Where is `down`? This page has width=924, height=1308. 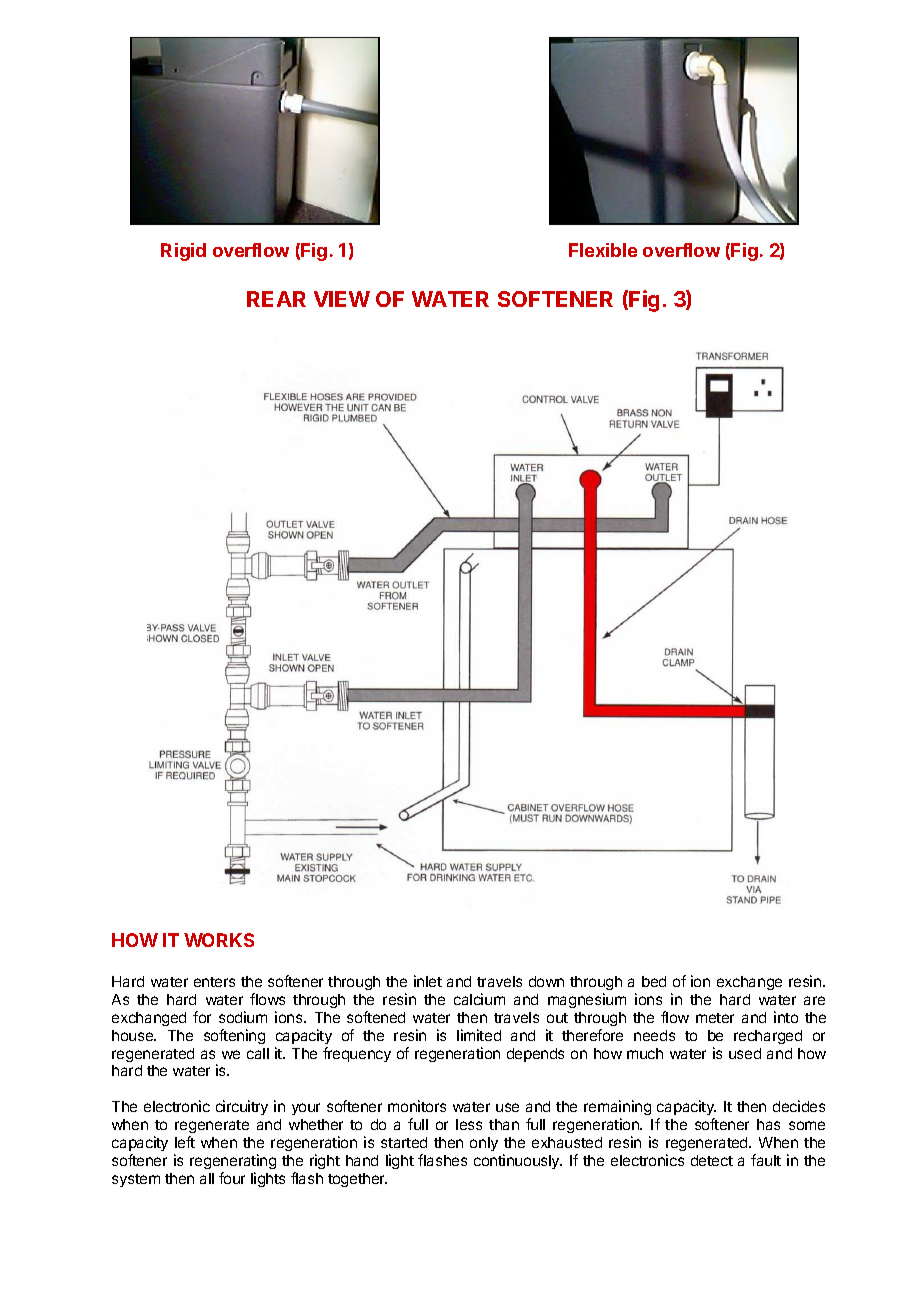 down is located at coordinates (546, 981).
